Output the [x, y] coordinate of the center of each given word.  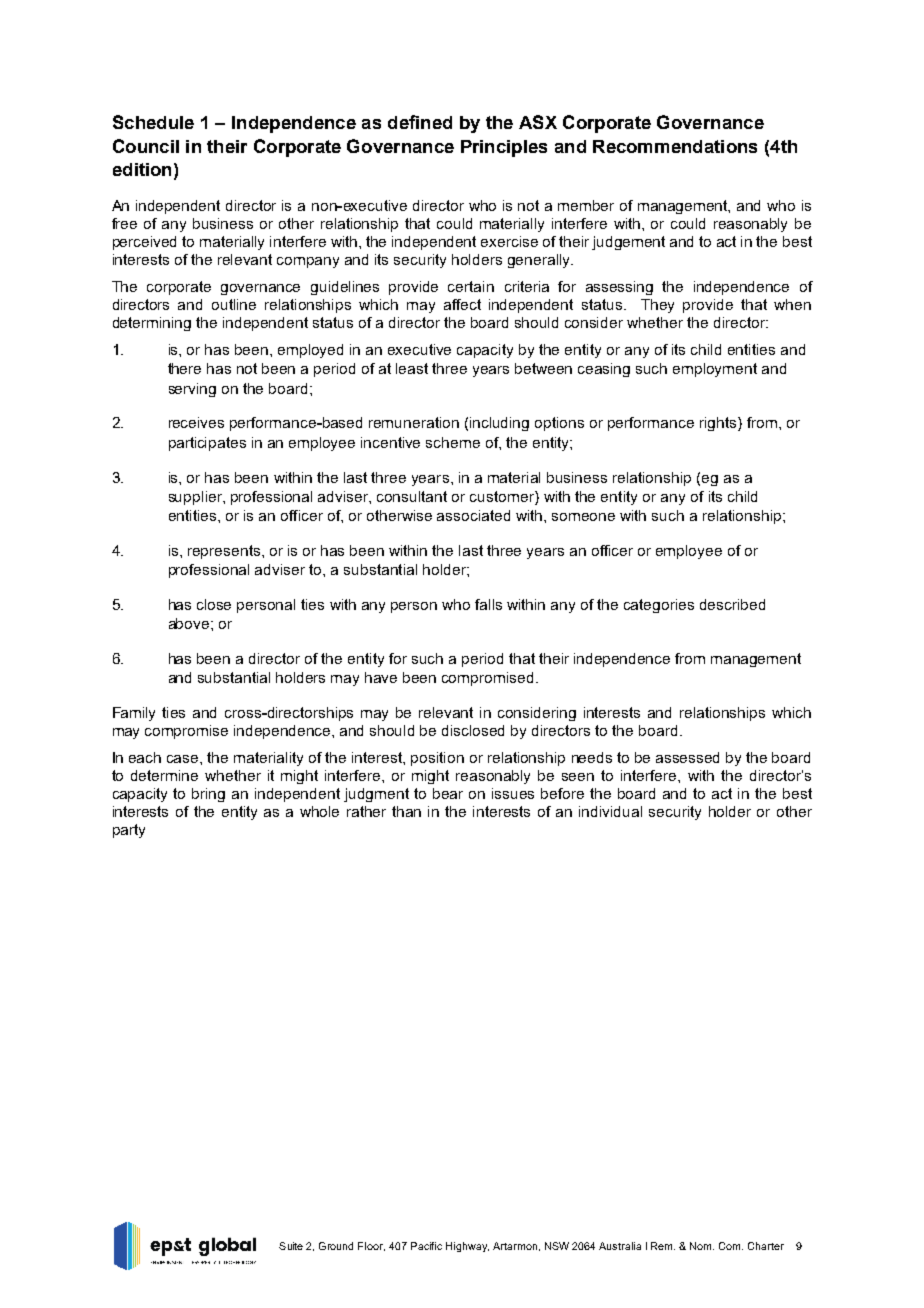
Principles [504, 148]
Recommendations [675, 146]
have [381, 677]
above [190, 623]
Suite [291, 1246]
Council [146, 146]
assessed [687, 757]
